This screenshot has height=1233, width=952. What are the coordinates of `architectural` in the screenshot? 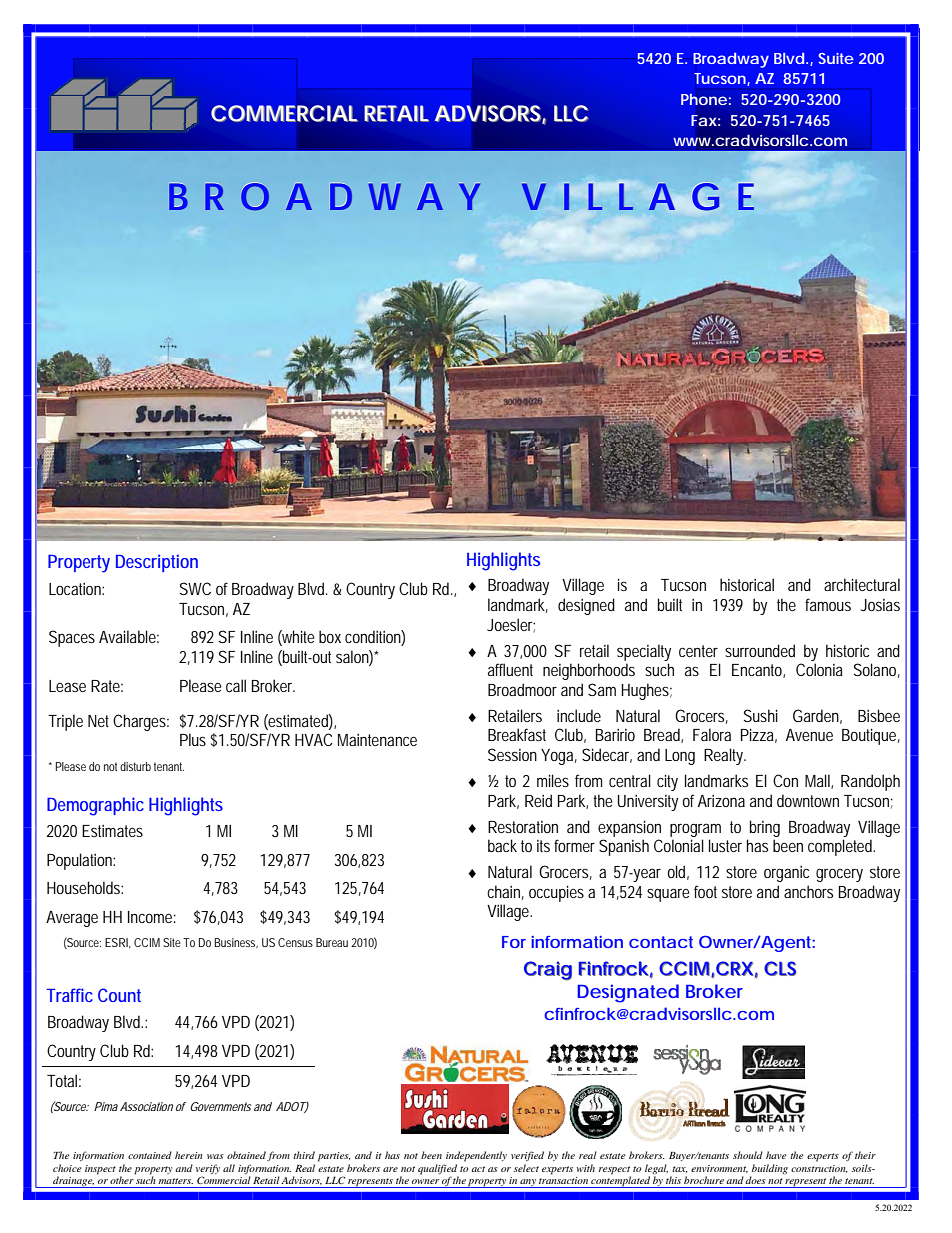 It's located at (862, 584).
